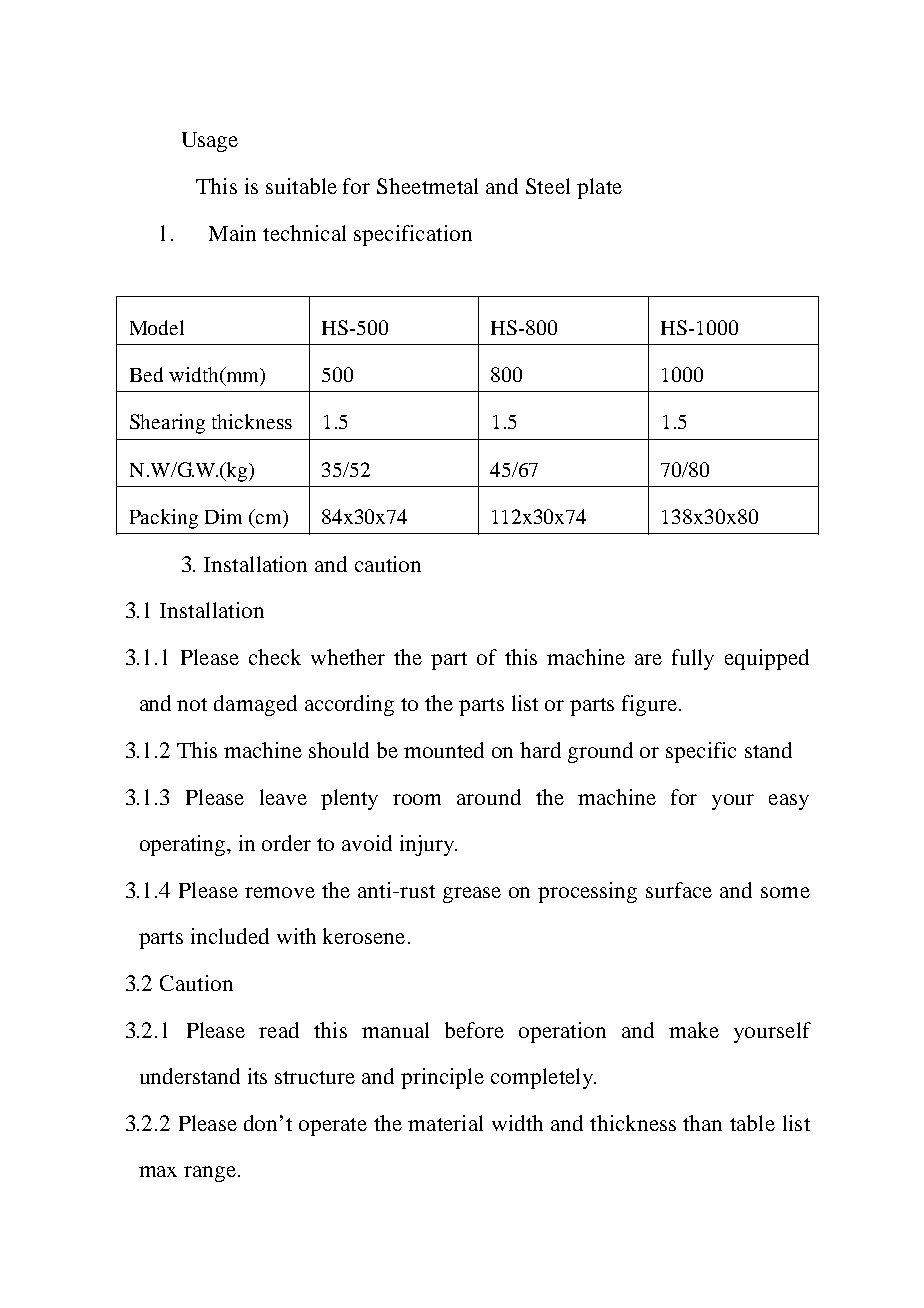 This screenshot has height=1308, width=924. Describe the element at coordinates (348, 657) in the screenshot. I see `whether` at that location.
